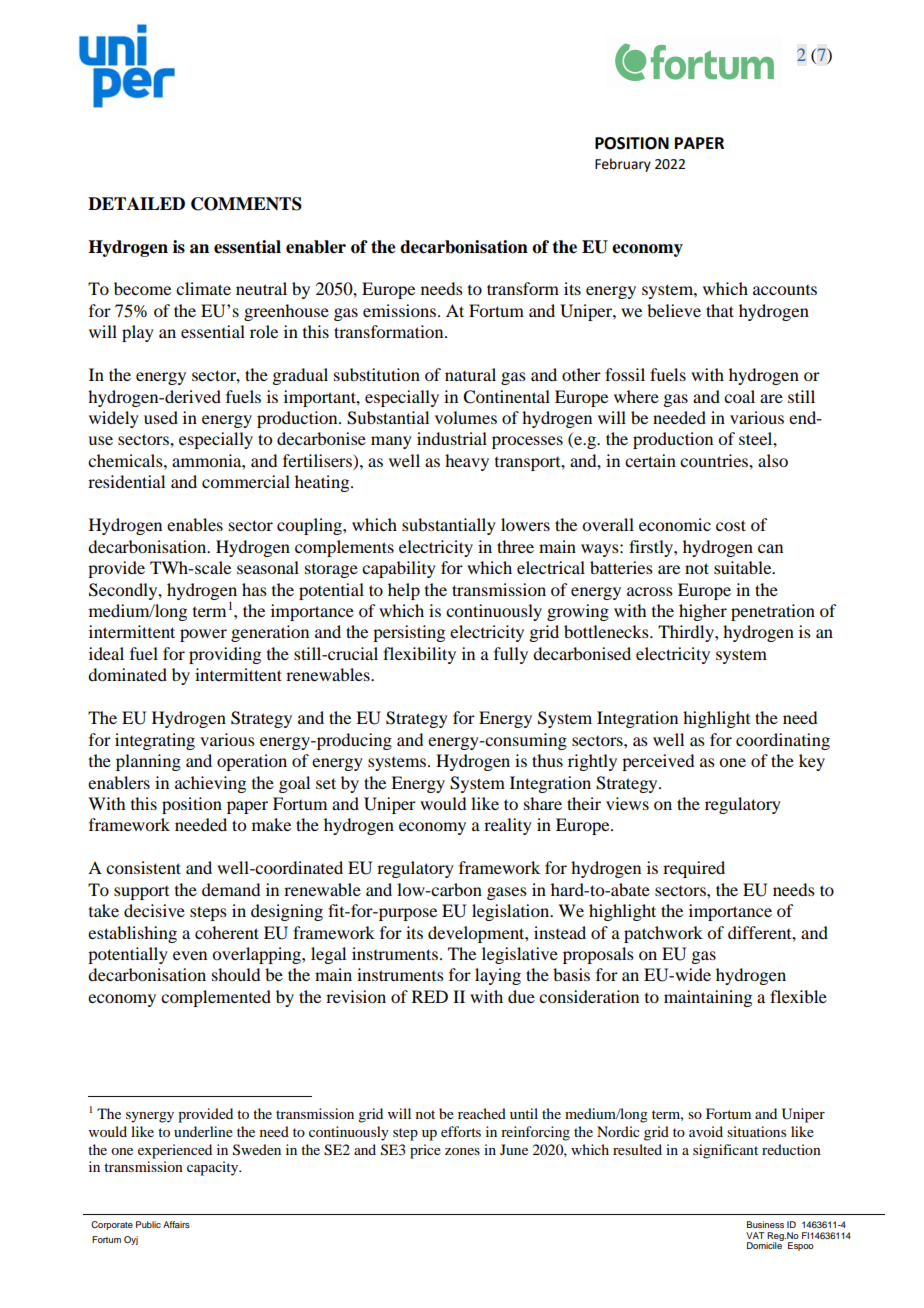 This image has width=924, height=1308. What do you see at coordinates (783, 741) in the image?
I see `coordinating` at bounding box center [783, 741].
